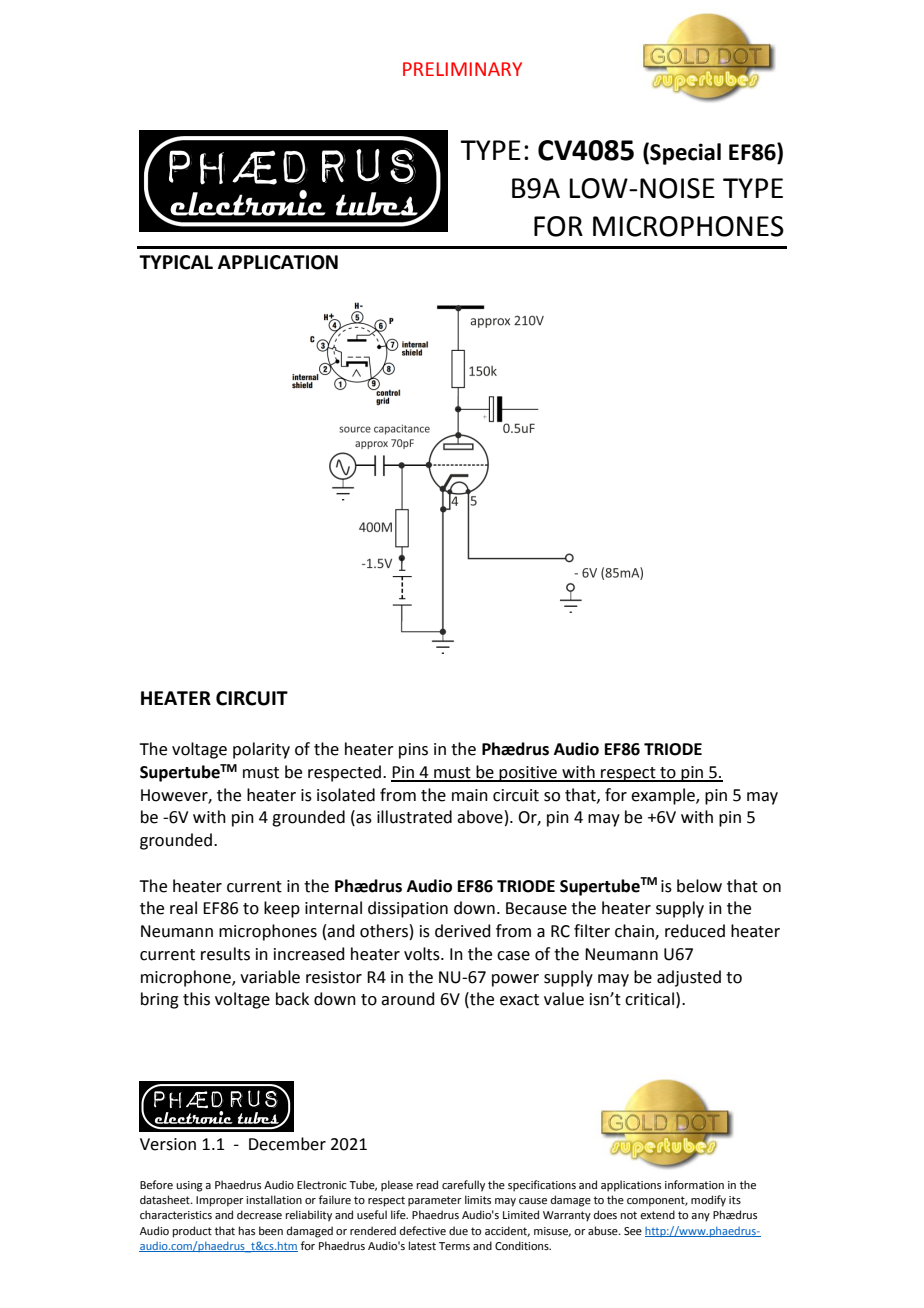  I want to click on Improper, so click(220, 1201).
